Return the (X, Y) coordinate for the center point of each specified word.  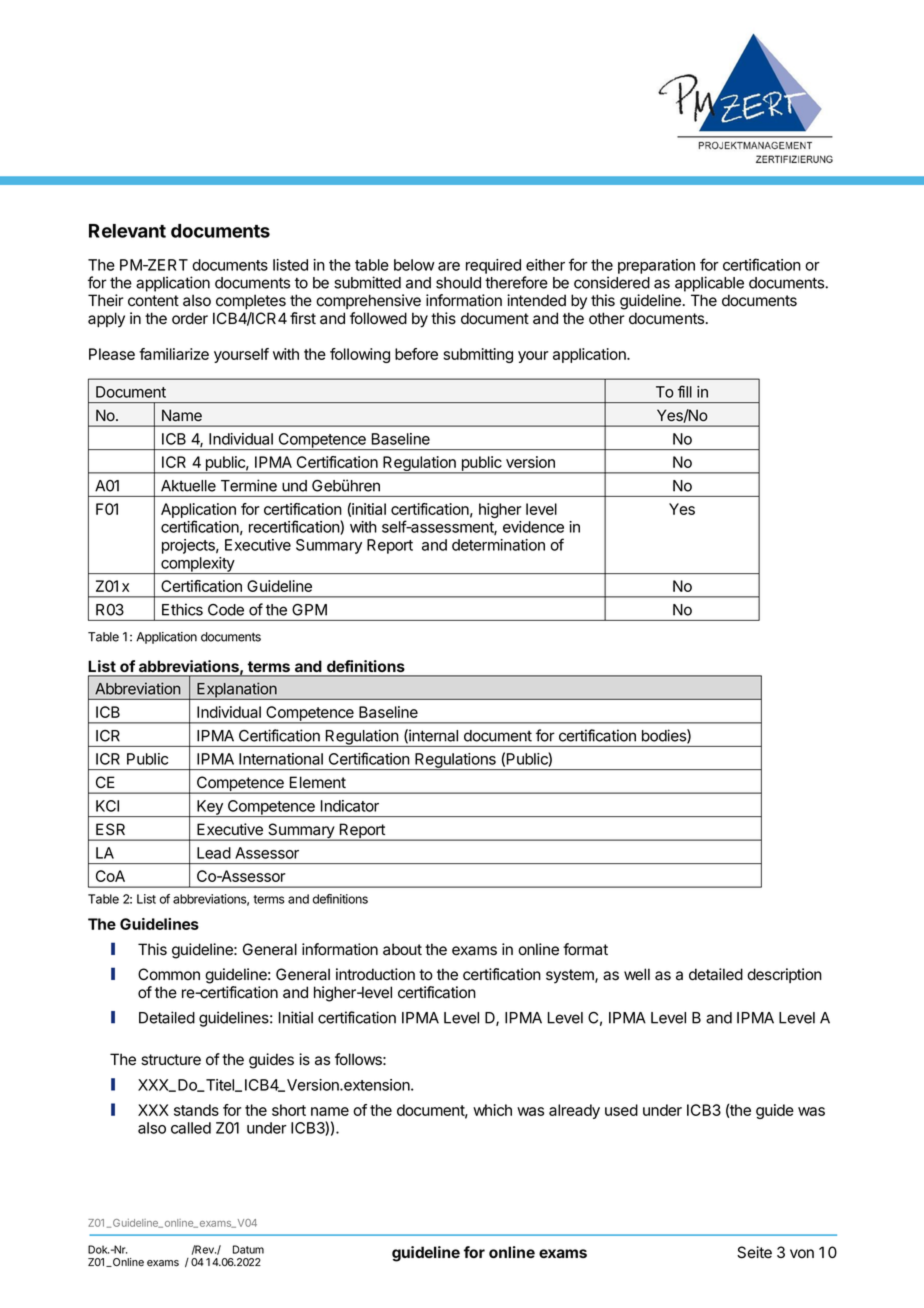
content (153, 301)
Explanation (237, 691)
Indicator (350, 806)
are (449, 266)
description (784, 975)
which (492, 1110)
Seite (754, 1252)
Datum (248, 1249)
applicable (709, 284)
